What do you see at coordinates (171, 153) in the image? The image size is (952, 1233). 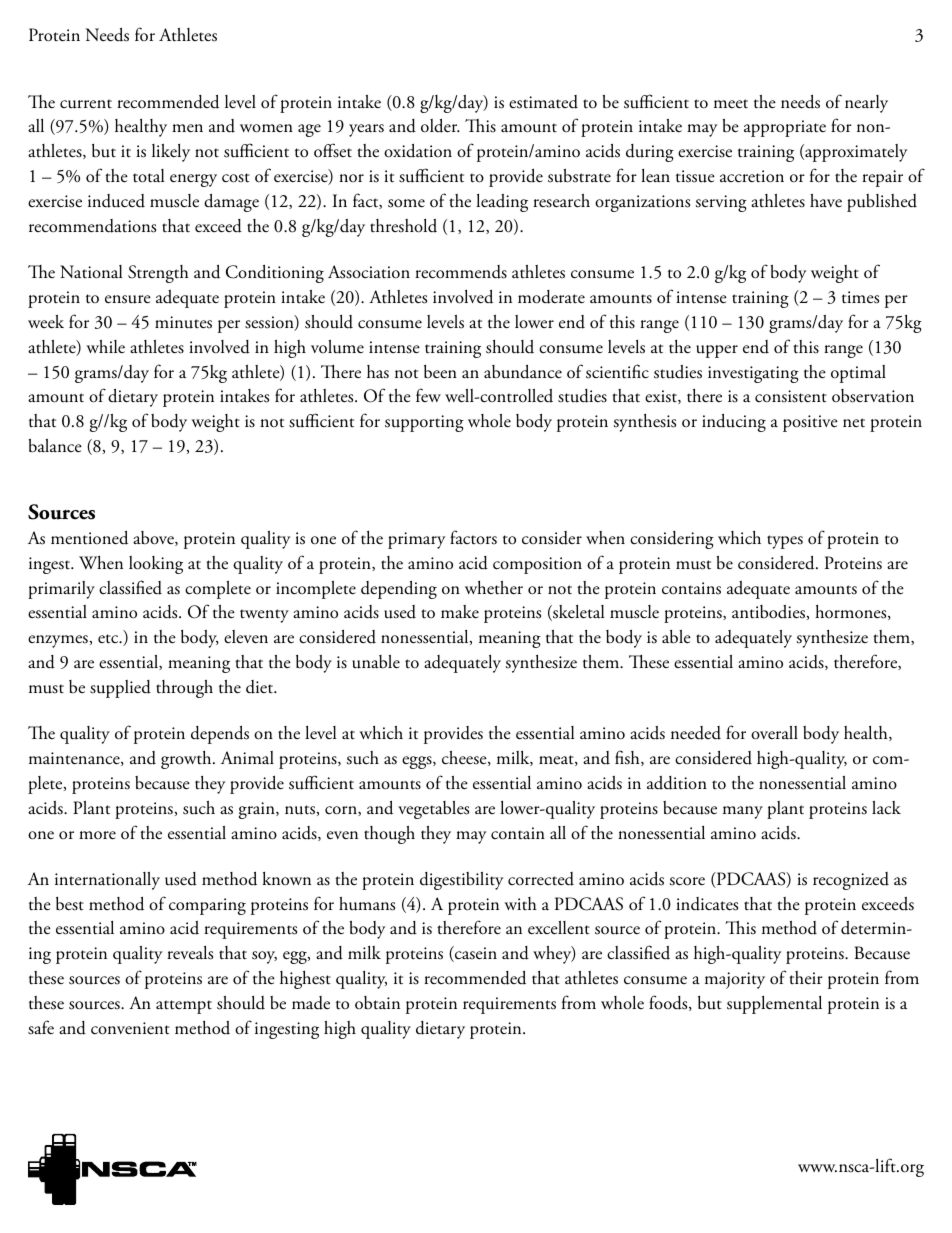 I see `likely` at bounding box center [171, 153].
